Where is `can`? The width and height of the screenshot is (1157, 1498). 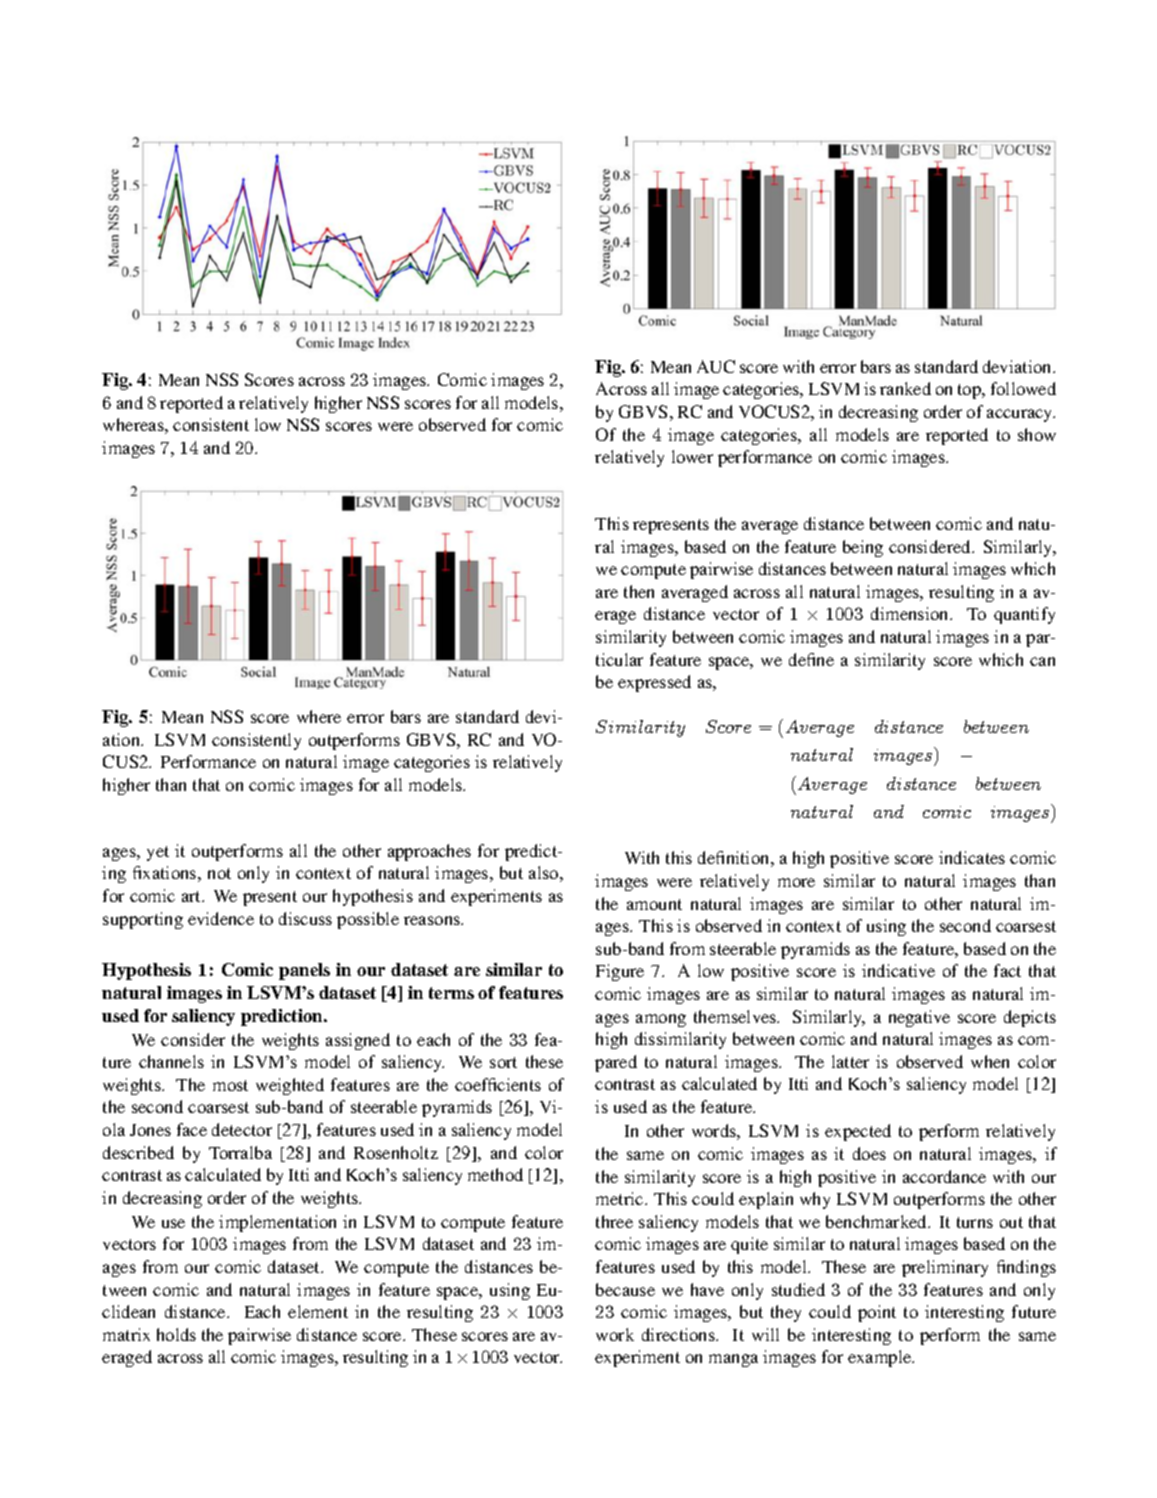
can is located at coordinates (1042, 661).
